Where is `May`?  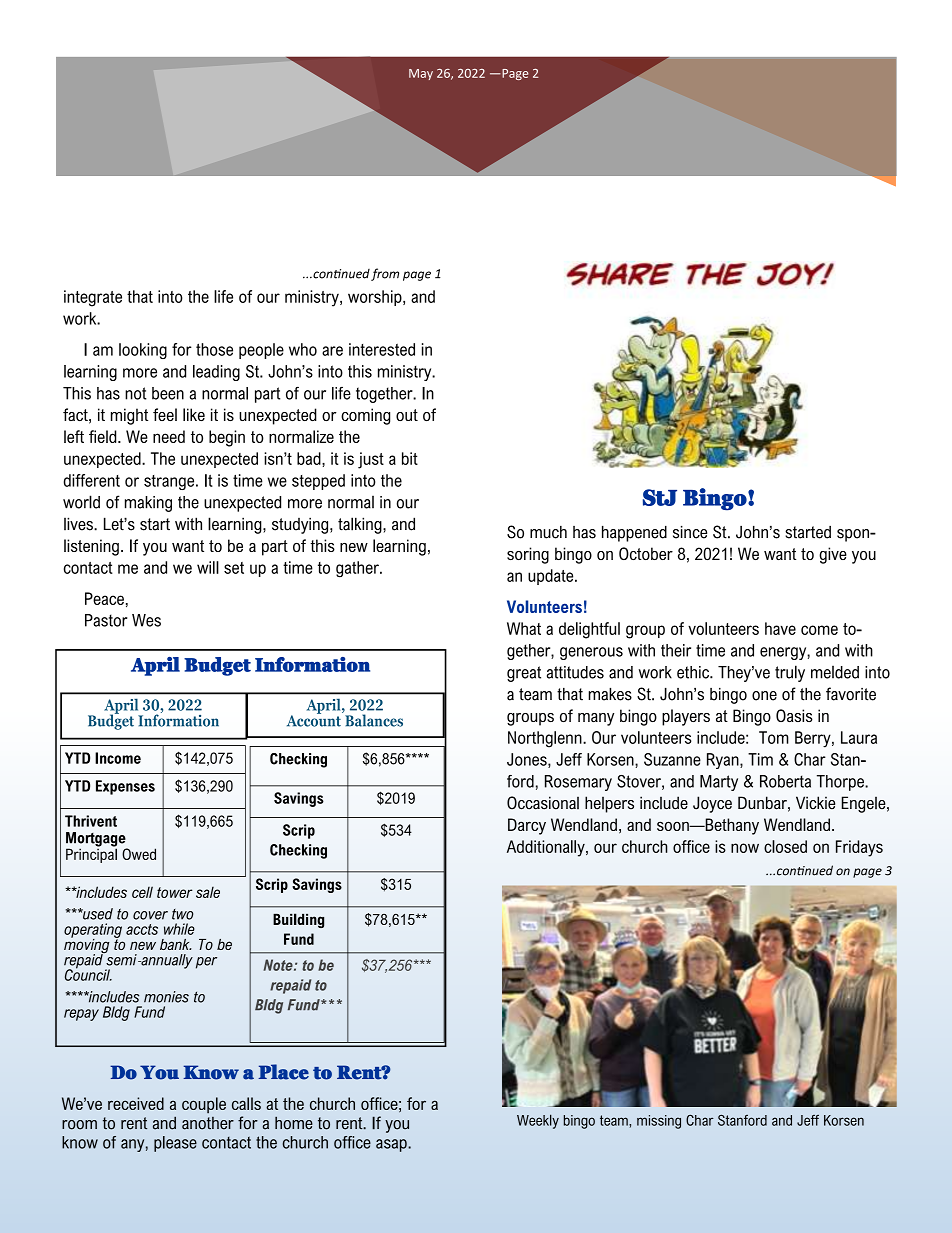
May is located at coordinates (421, 74).
